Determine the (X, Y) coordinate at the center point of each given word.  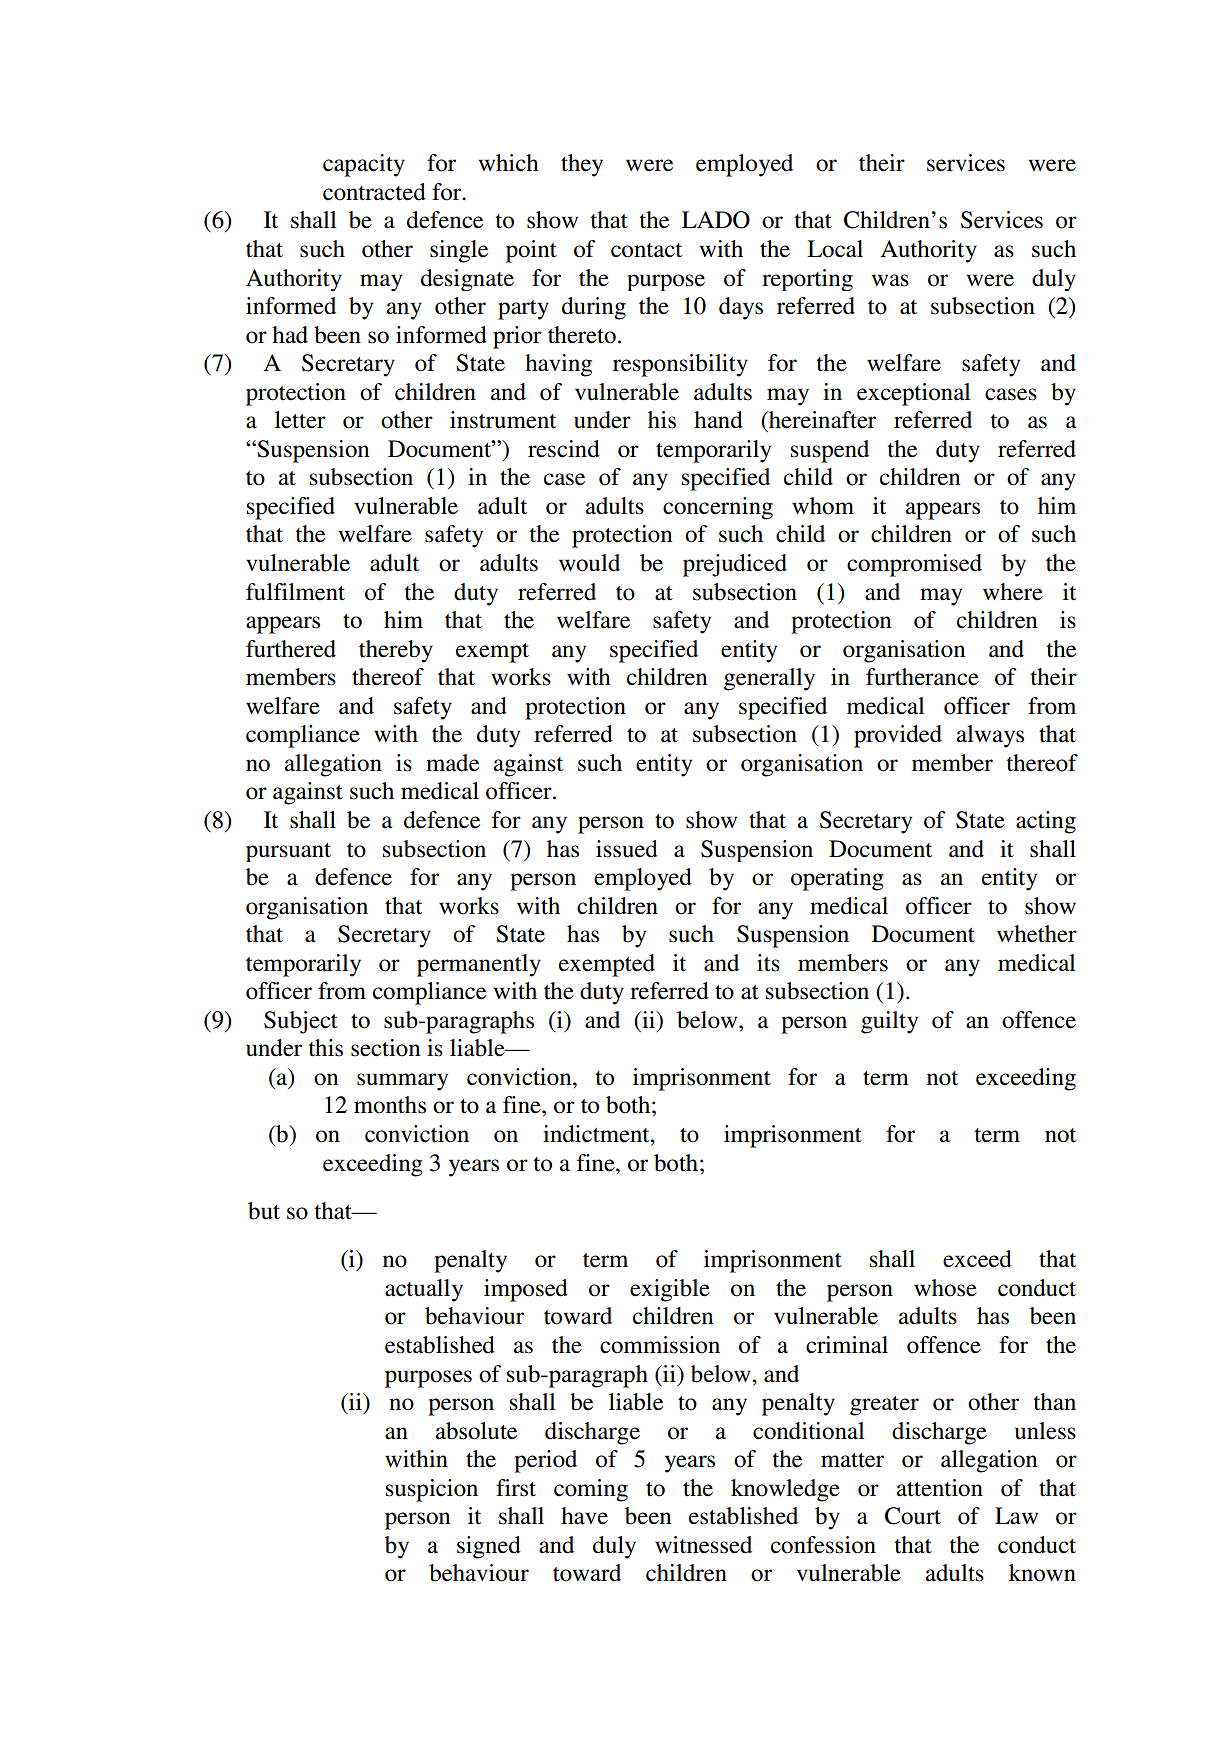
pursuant (288, 852)
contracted (374, 192)
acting (1046, 822)
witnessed (703, 1545)
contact (646, 250)
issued (627, 849)
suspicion (432, 1490)
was (890, 280)
